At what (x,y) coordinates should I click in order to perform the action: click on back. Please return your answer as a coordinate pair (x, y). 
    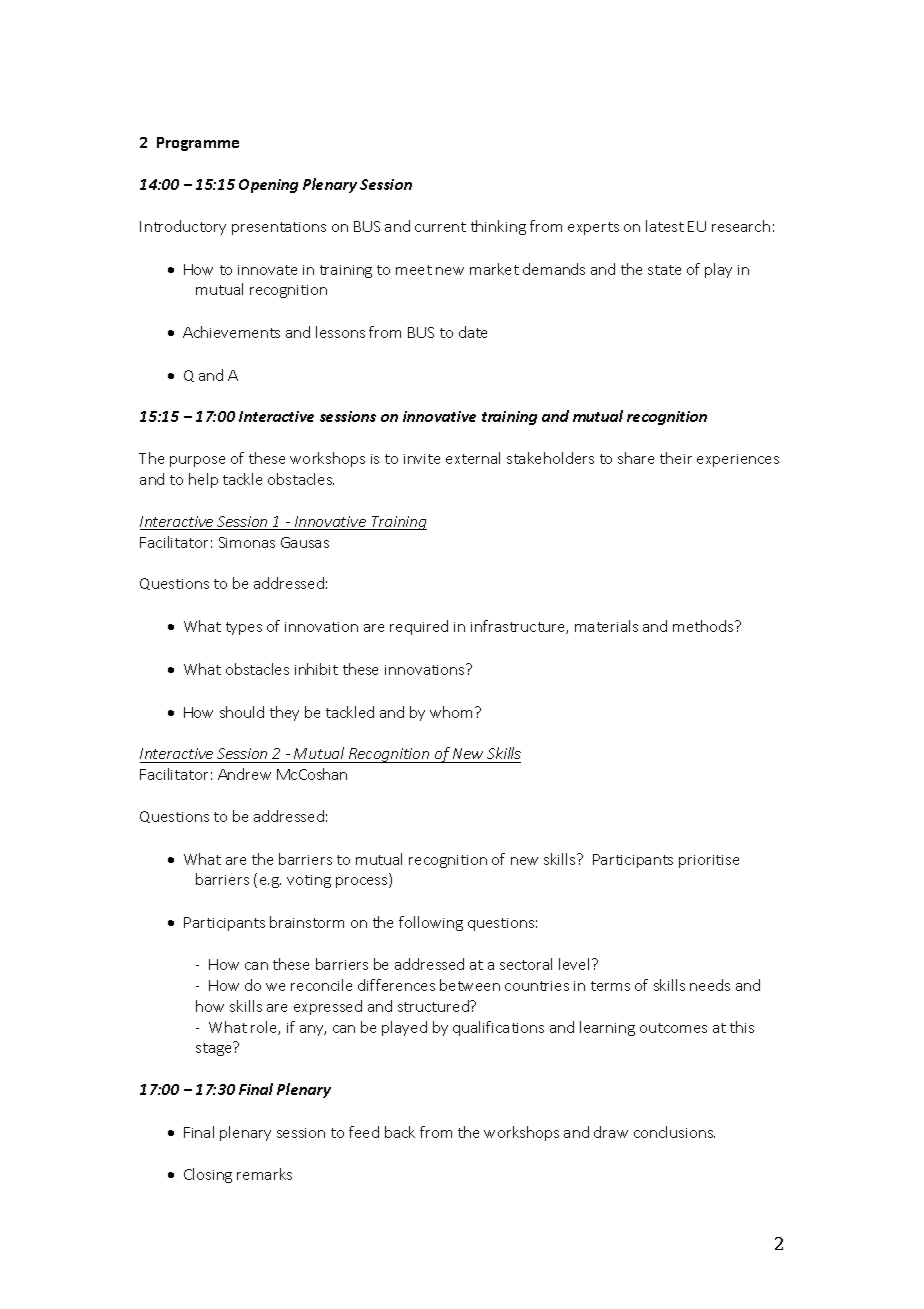
    Looking at the image, I should click on (400, 1132).
